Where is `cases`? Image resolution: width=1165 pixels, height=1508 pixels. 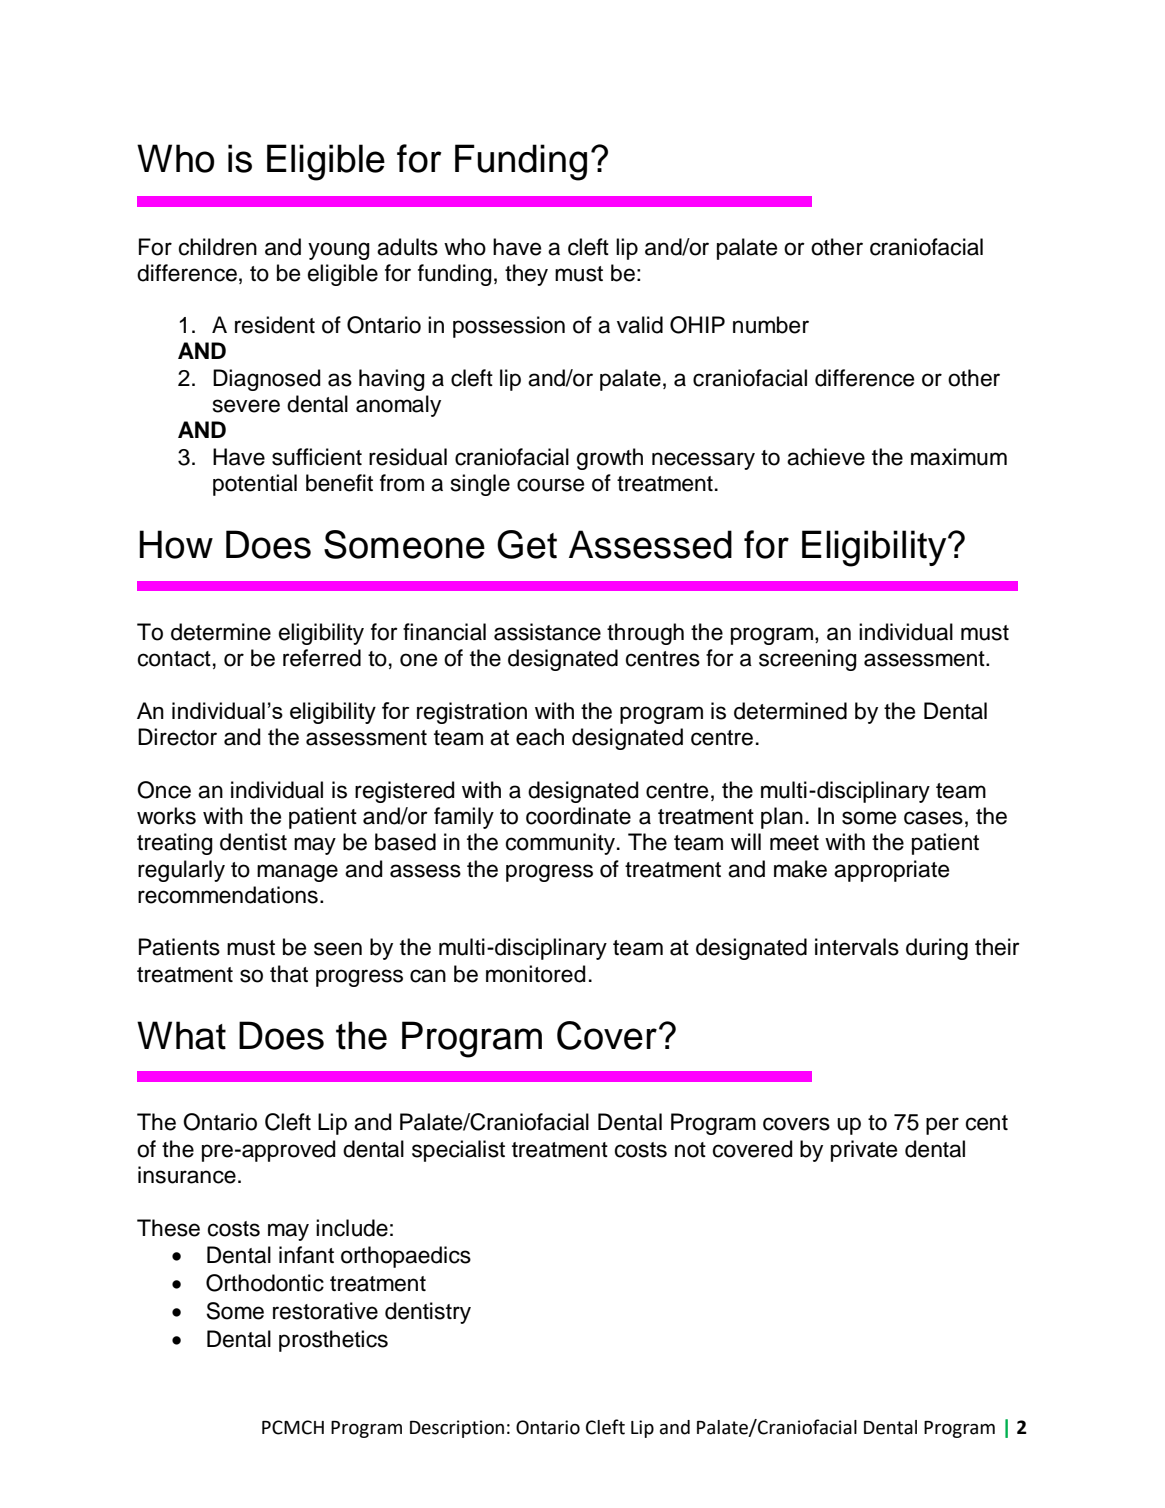
cases is located at coordinates (933, 818).
